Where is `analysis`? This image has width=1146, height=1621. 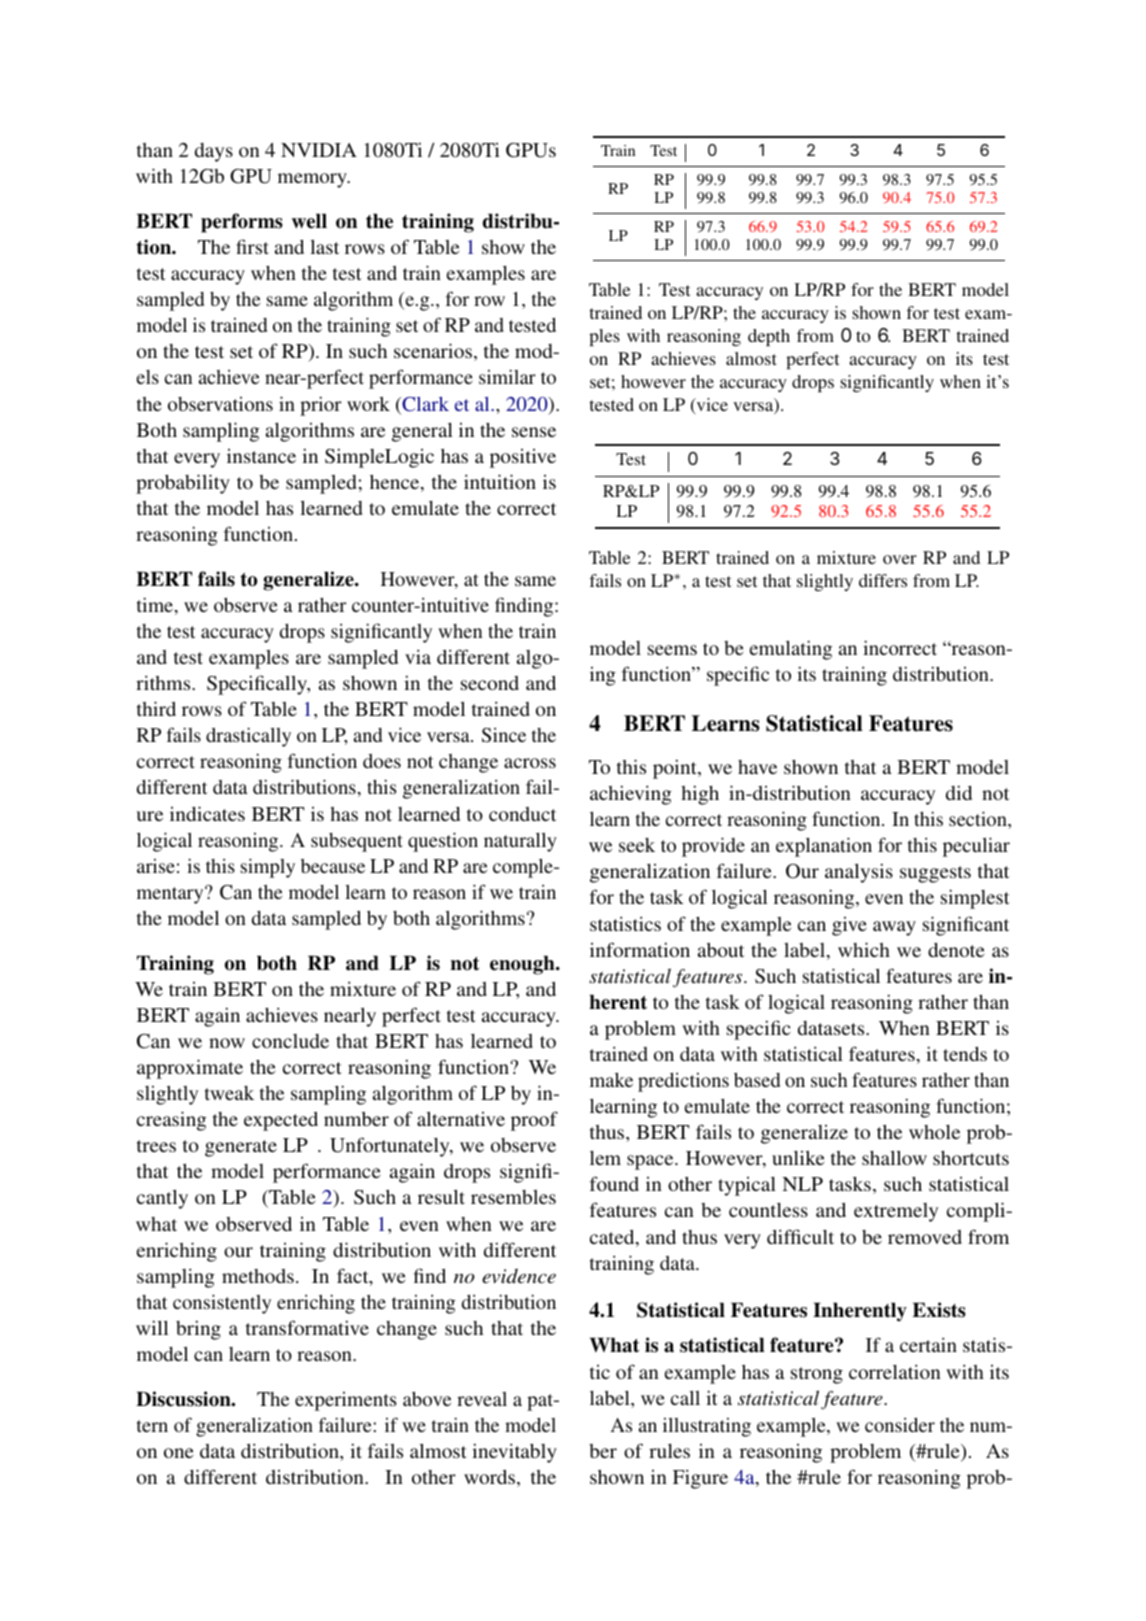 analysis is located at coordinates (859, 873).
